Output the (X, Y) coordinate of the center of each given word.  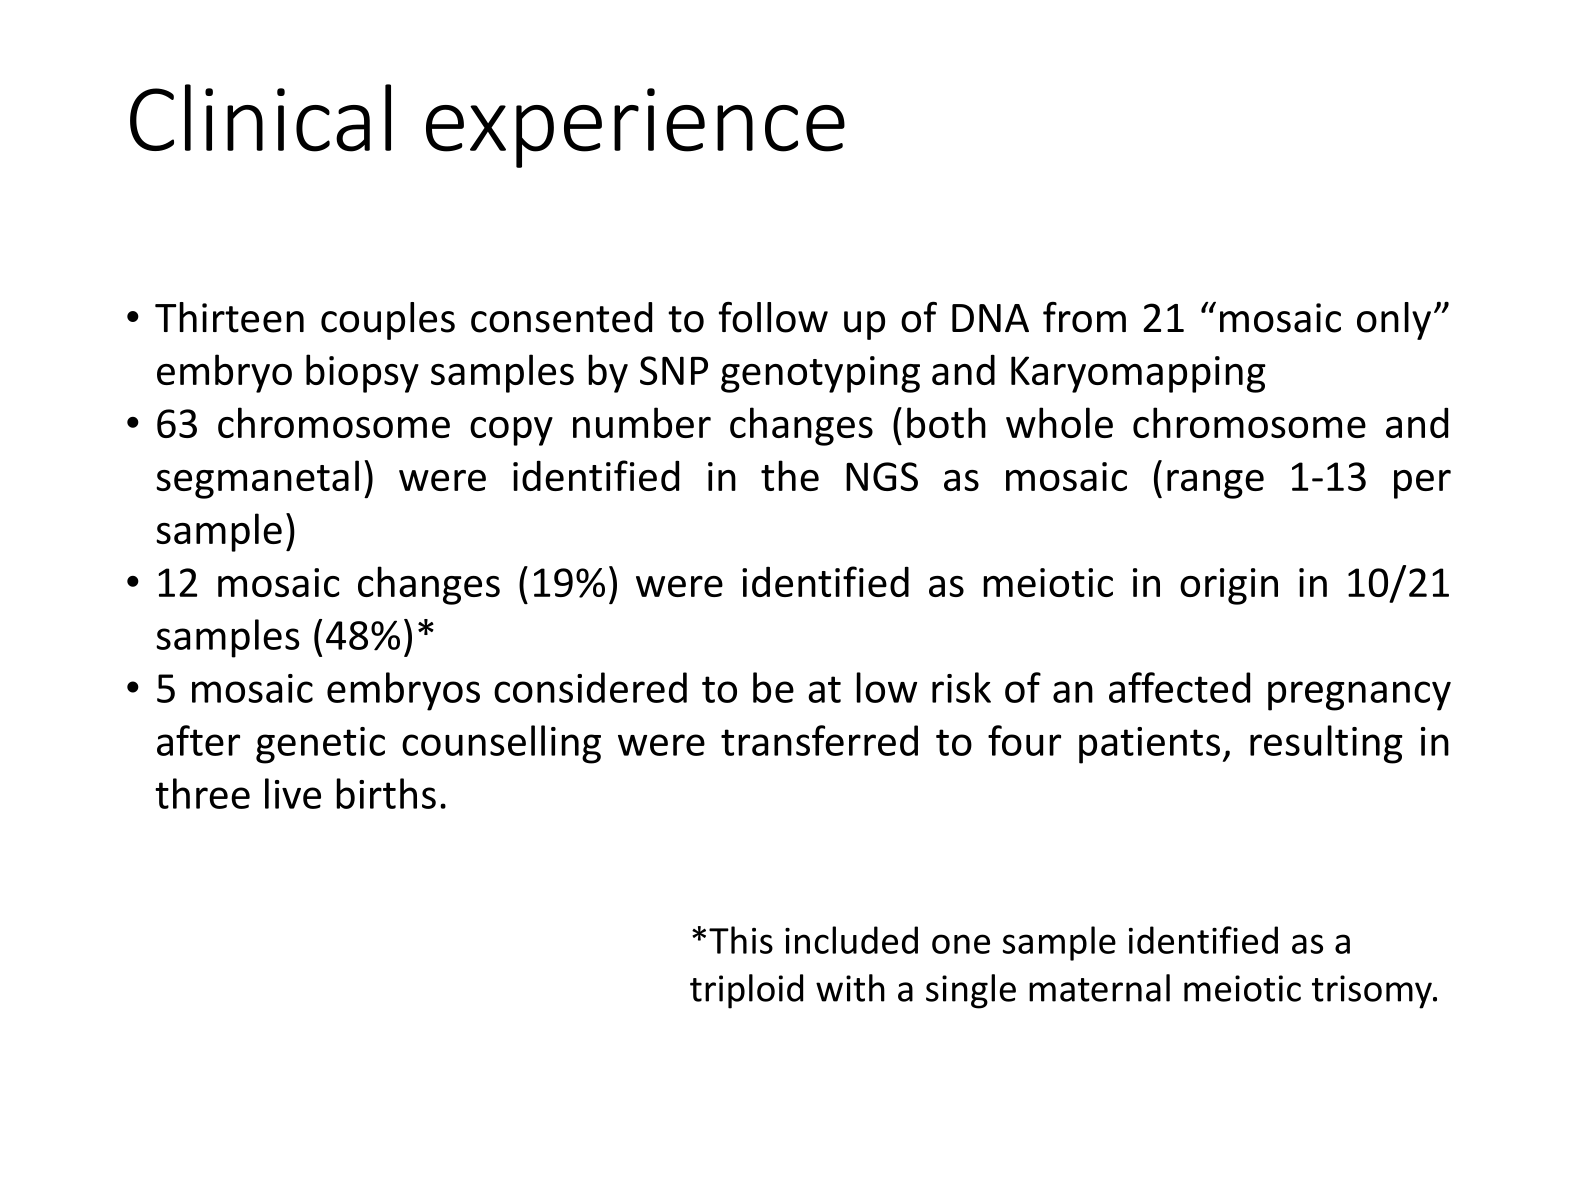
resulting (1326, 744)
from (1084, 317)
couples (388, 321)
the (790, 475)
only (1394, 321)
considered (590, 687)
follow (773, 317)
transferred (819, 740)
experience (635, 128)
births (386, 793)
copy (511, 431)
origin (1229, 586)
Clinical (260, 118)
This (741, 940)
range (1215, 484)
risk (961, 687)
